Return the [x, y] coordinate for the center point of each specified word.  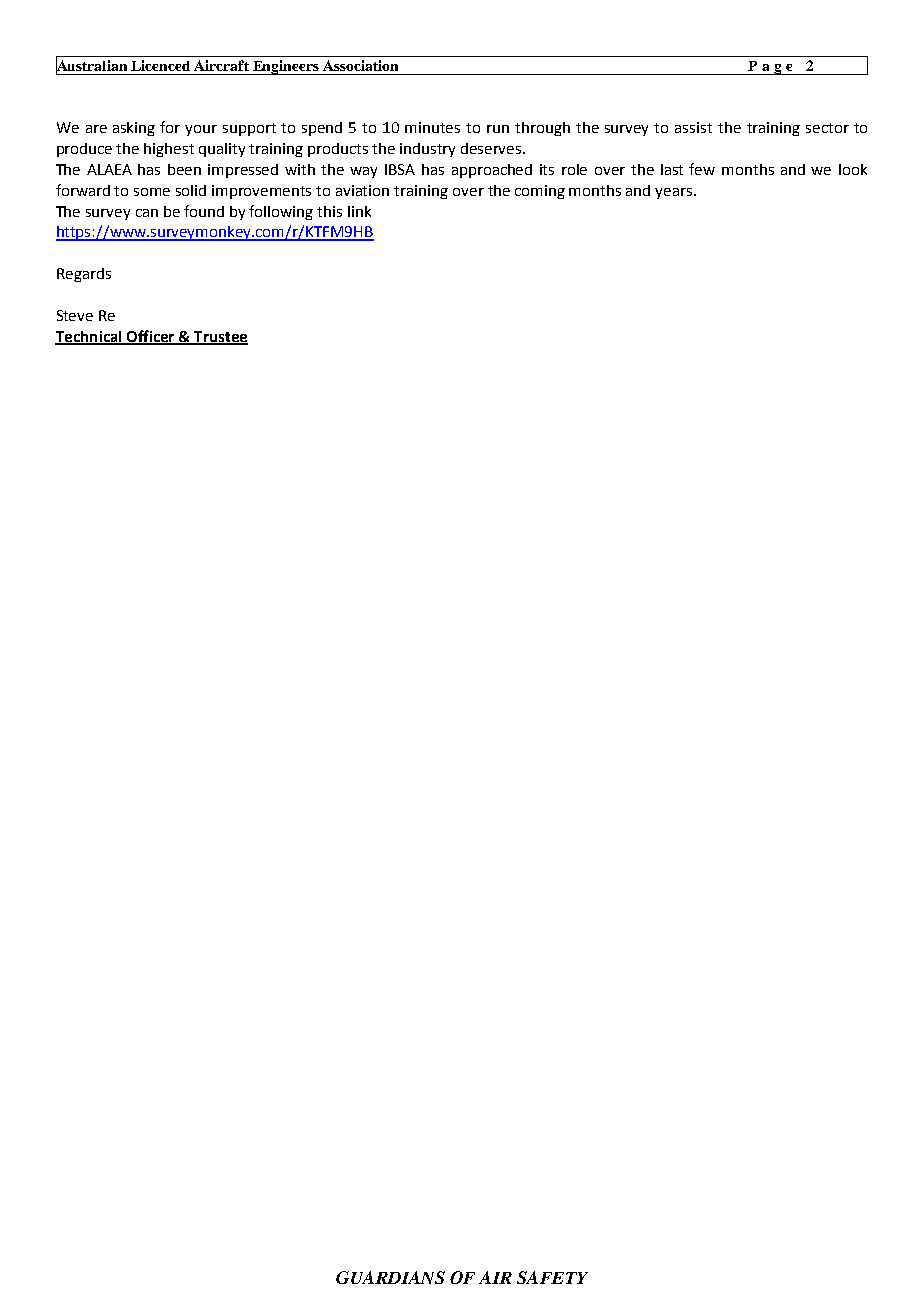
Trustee [220, 337]
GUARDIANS [390, 1277]
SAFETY [552, 1277]
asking [134, 129]
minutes [432, 127]
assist [693, 127]
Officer [151, 337]
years [675, 193]
